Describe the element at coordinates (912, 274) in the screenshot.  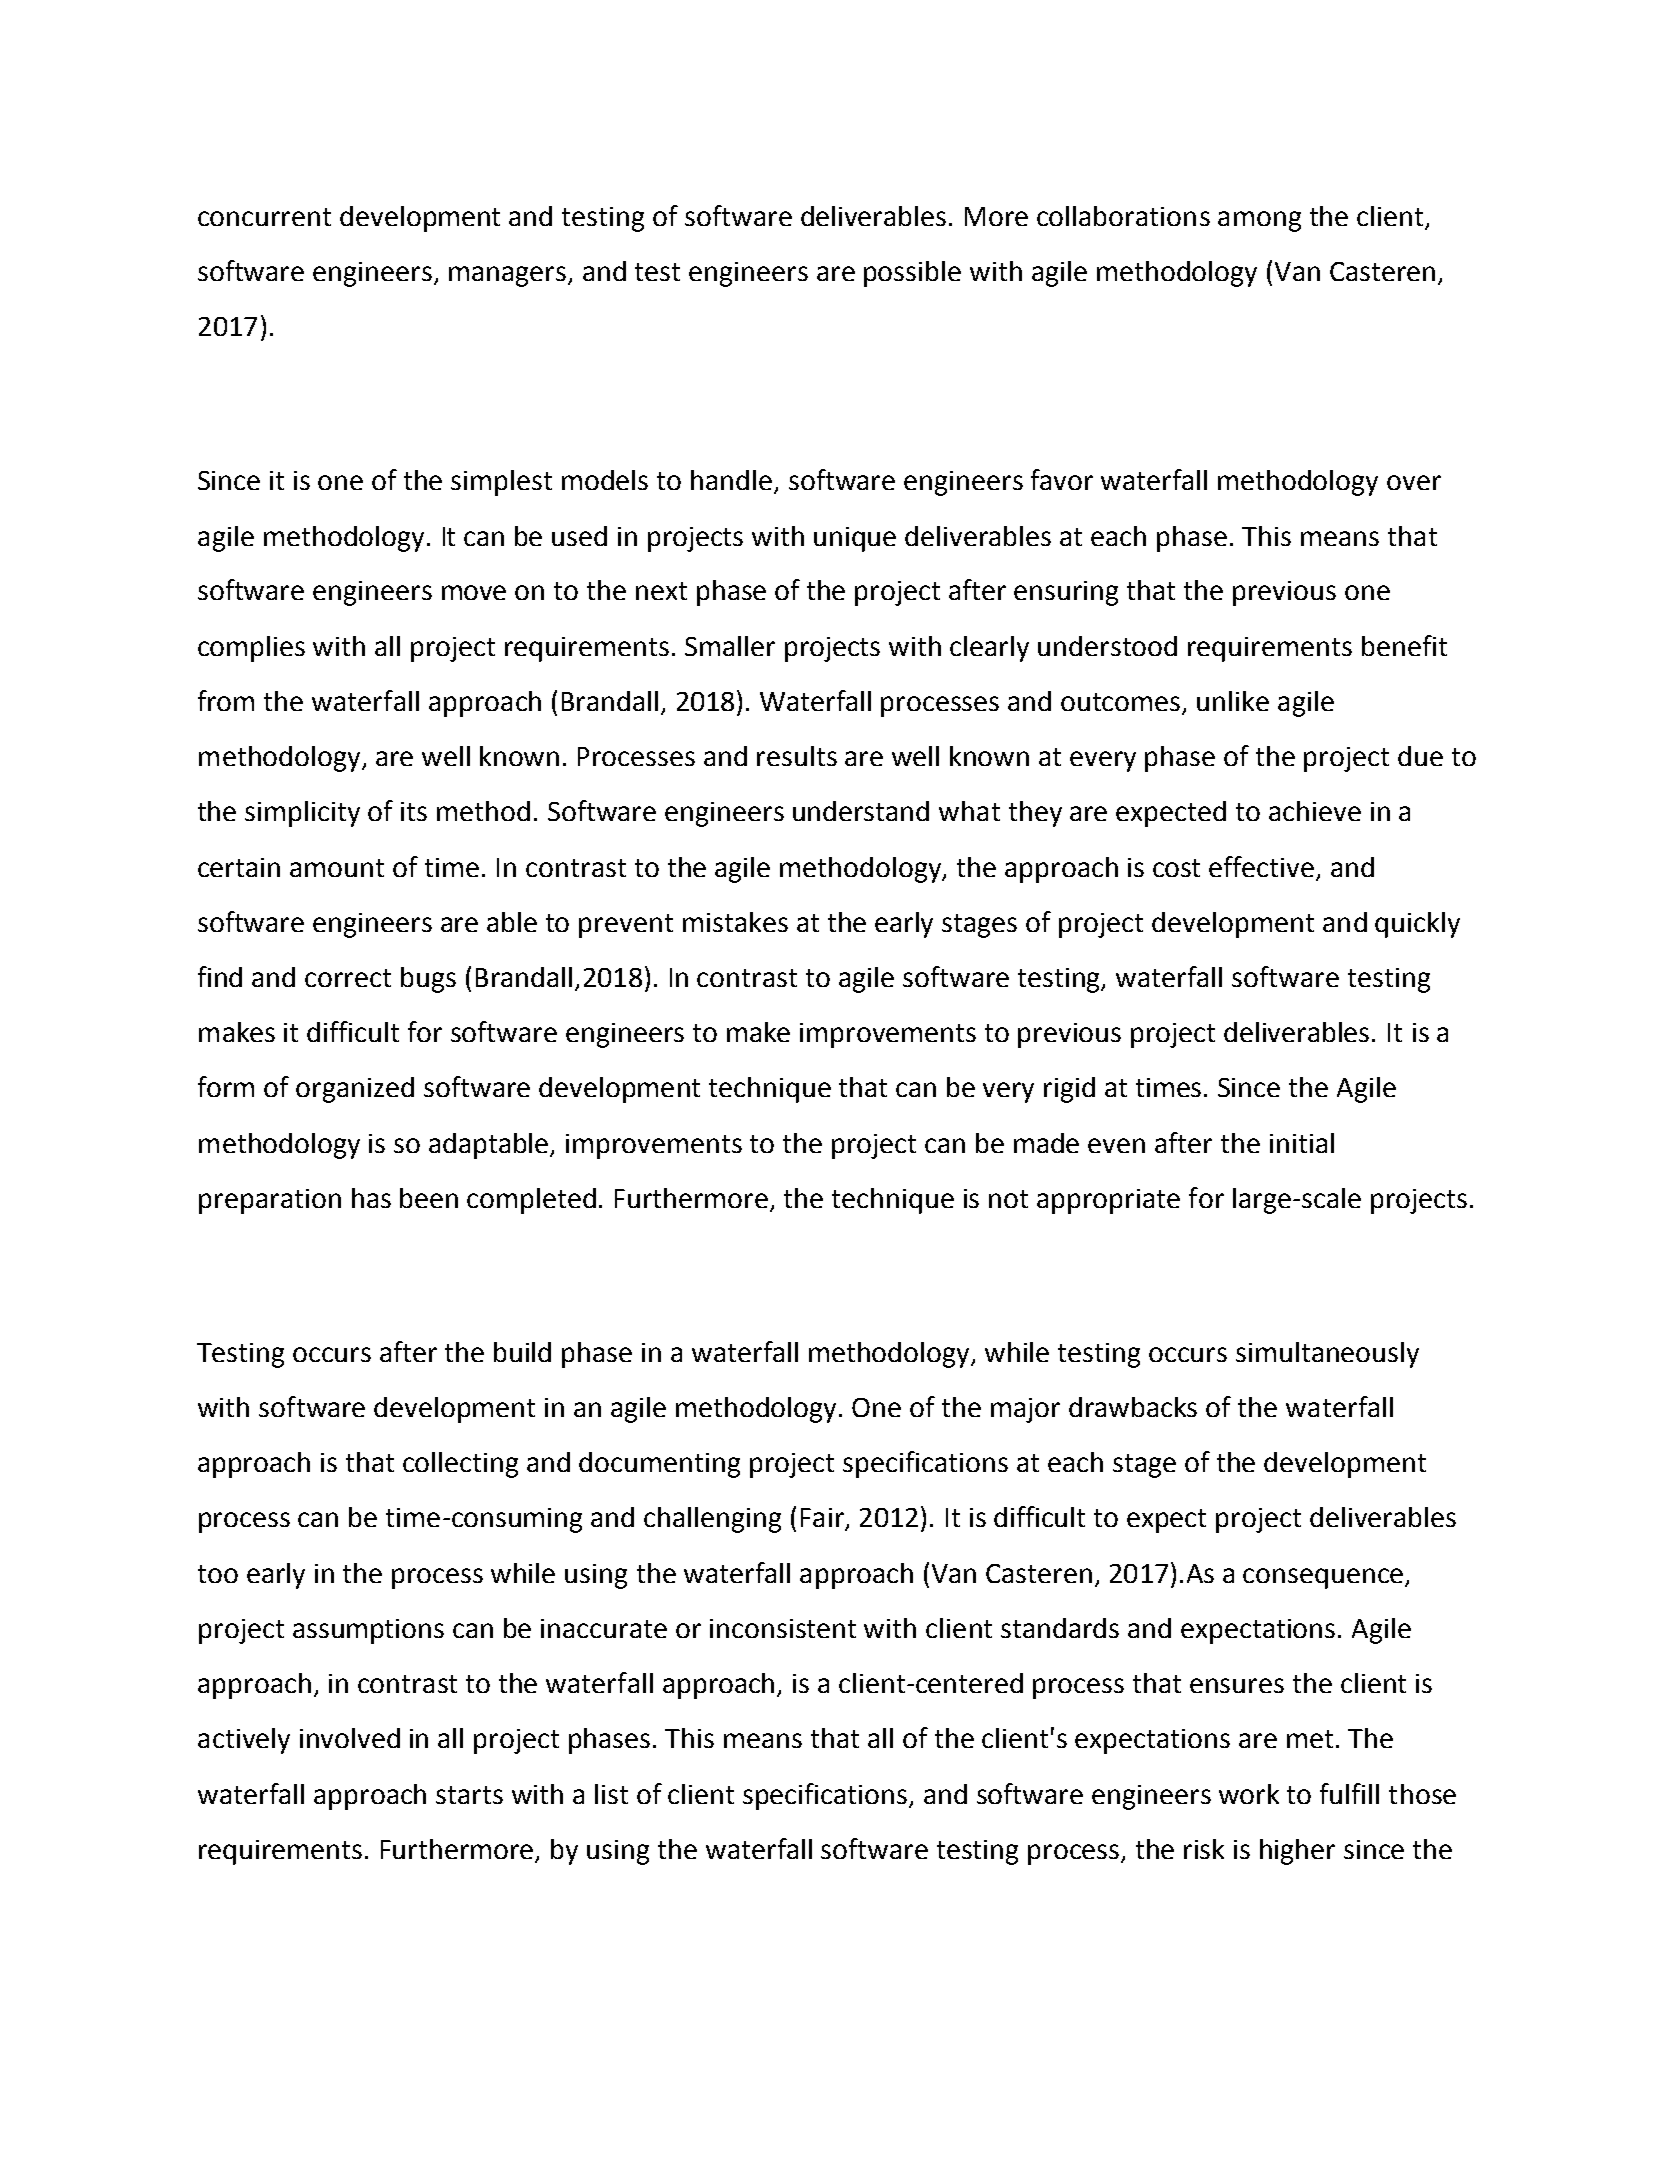
I see `possible` at that location.
